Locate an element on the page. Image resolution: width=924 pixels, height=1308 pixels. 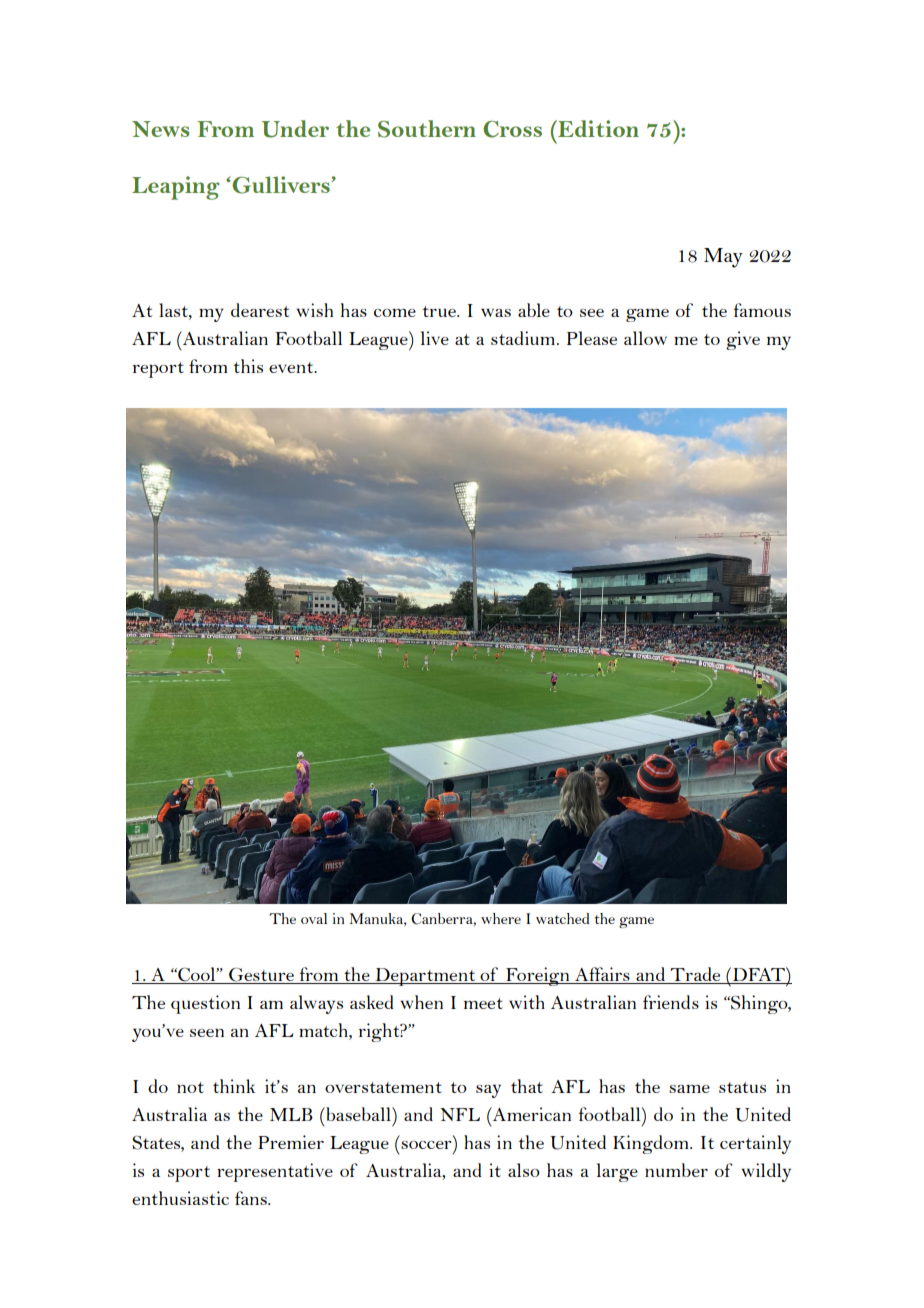
Edition is located at coordinates (597, 128).
